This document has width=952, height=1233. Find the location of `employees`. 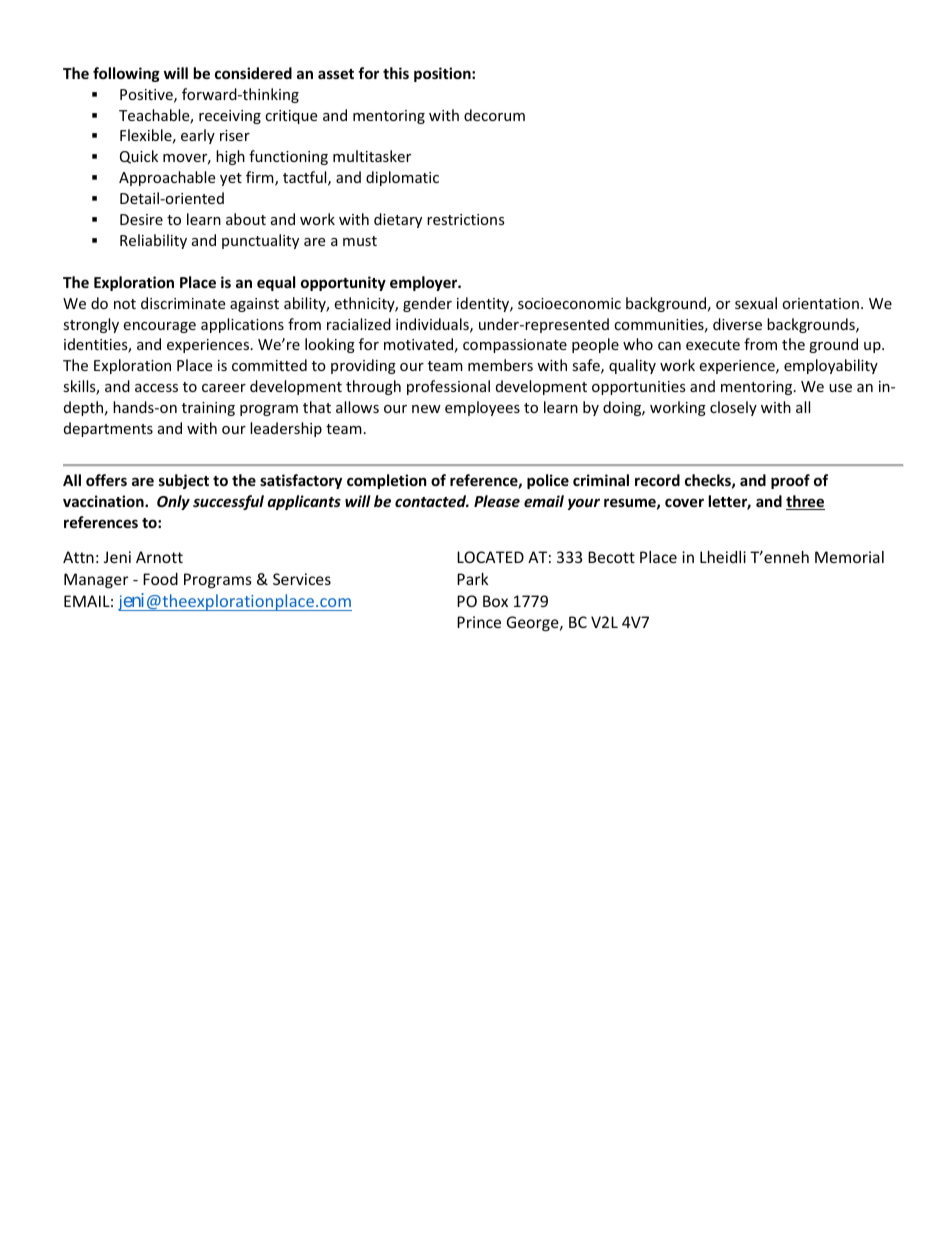

employees is located at coordinates (482, 408).
